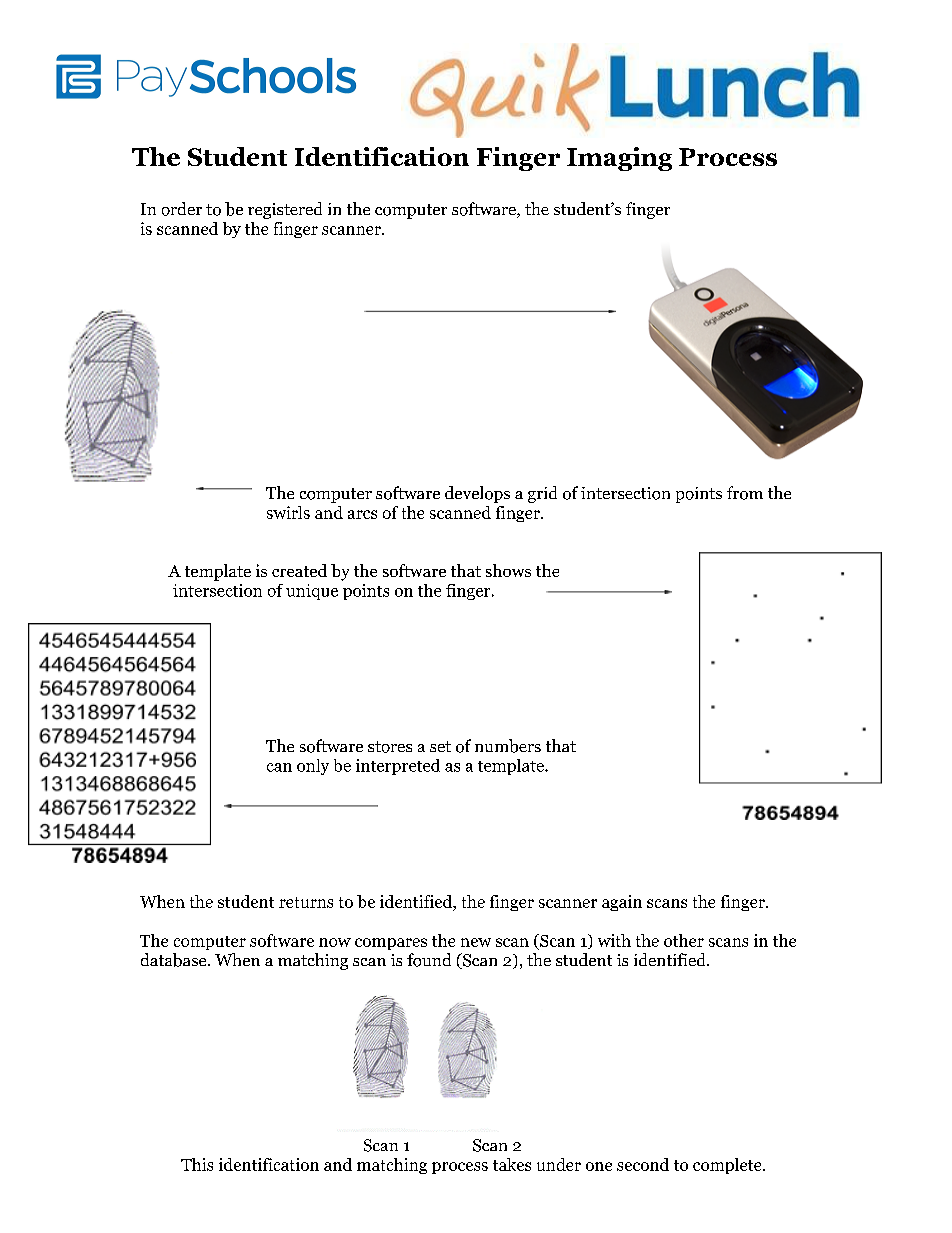 This image has height=1233, width=952. I want to click on registered, so click(285, 210).
